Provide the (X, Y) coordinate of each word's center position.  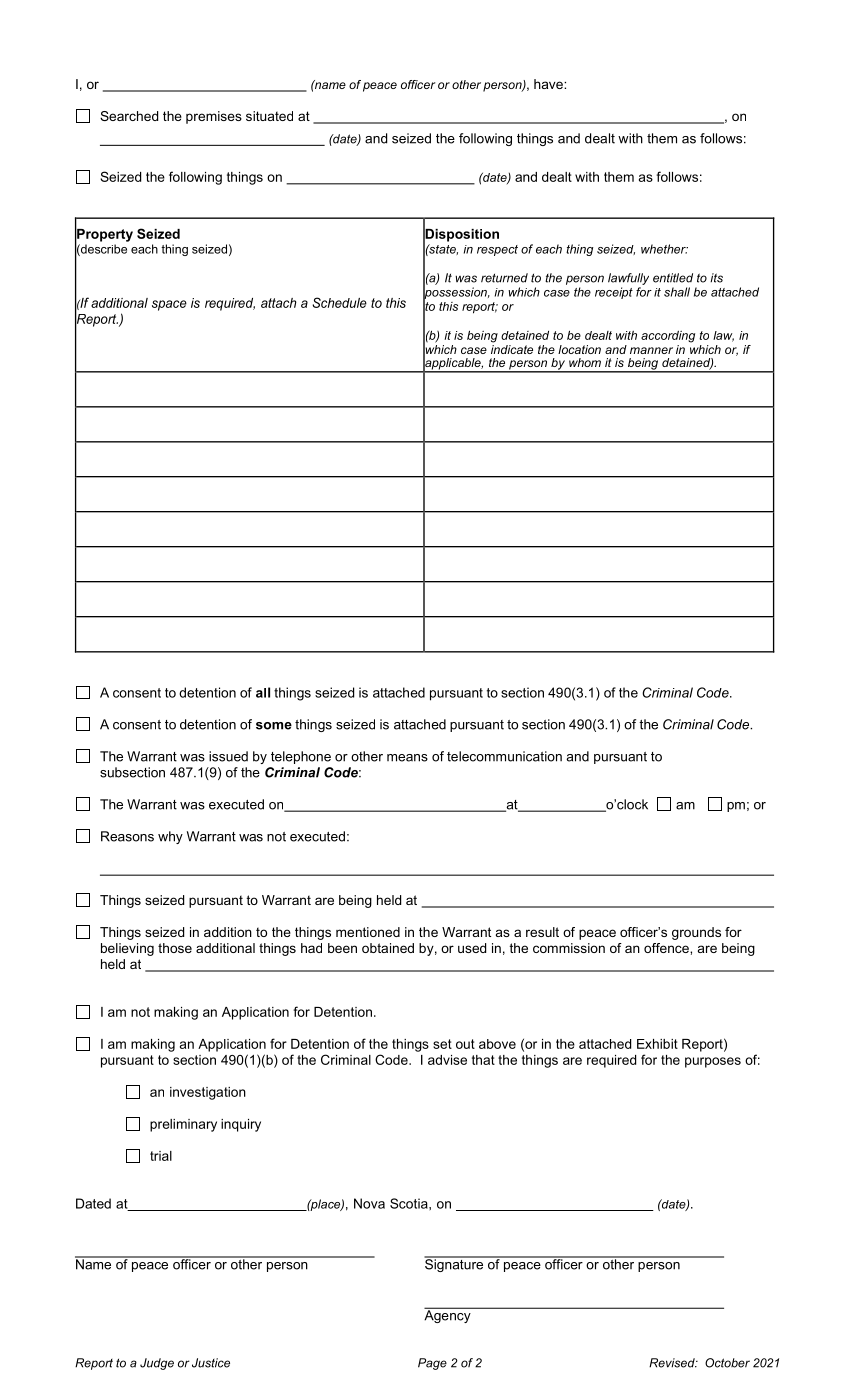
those (175, 948)
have (549, 84)
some (274, 726)
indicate (512, 349)
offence (667, 948)
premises (214, 117)
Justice (211, 1363)
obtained (388, 948)
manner (651, 350)
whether (664, 249)
